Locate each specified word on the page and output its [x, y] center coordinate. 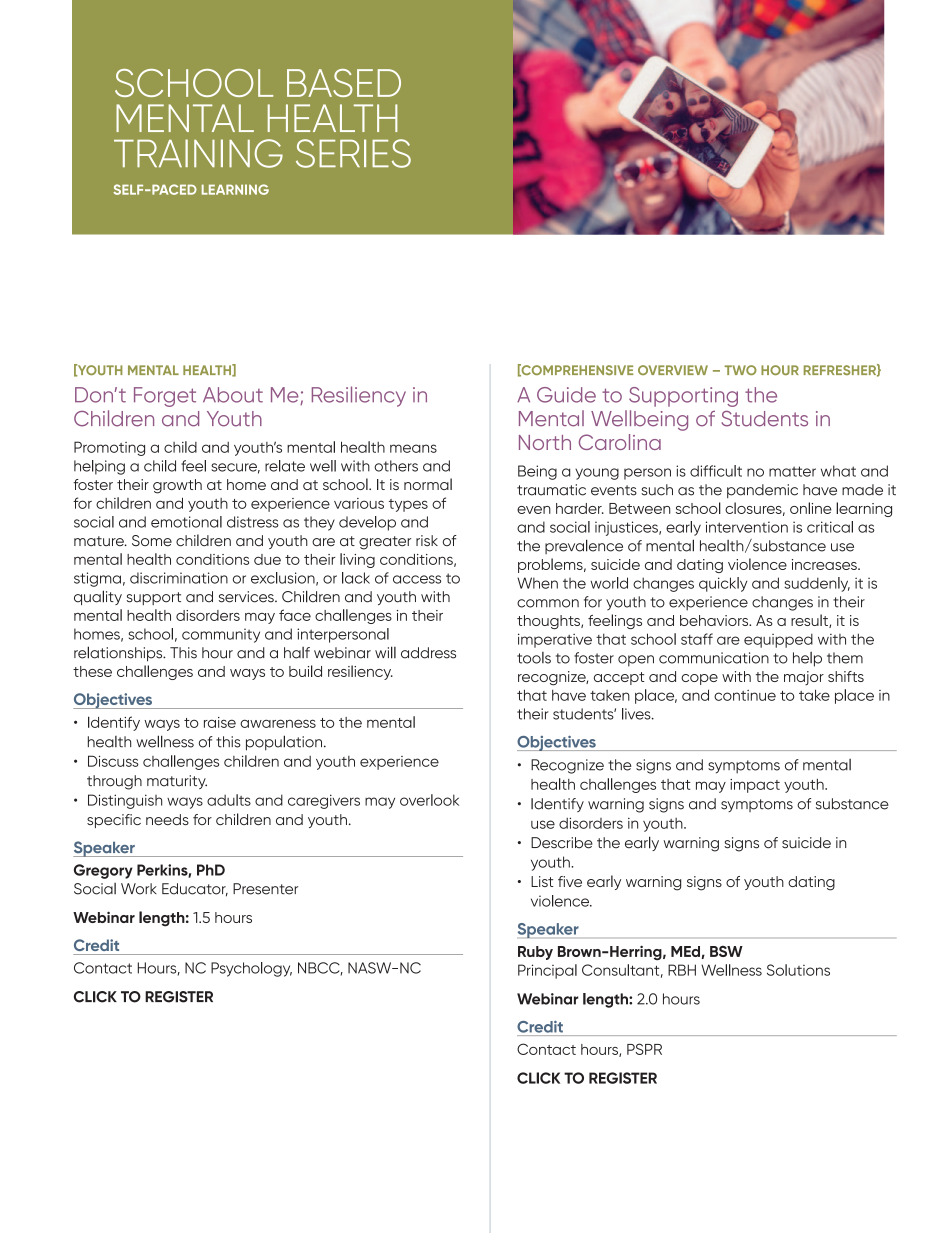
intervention [747, 527]
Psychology [251, 969]
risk [427, 540]
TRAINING [198, 153]
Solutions [798, 970]
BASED [344, 83]
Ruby [535, 953]
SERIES [353, 153]
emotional [186, 522]
